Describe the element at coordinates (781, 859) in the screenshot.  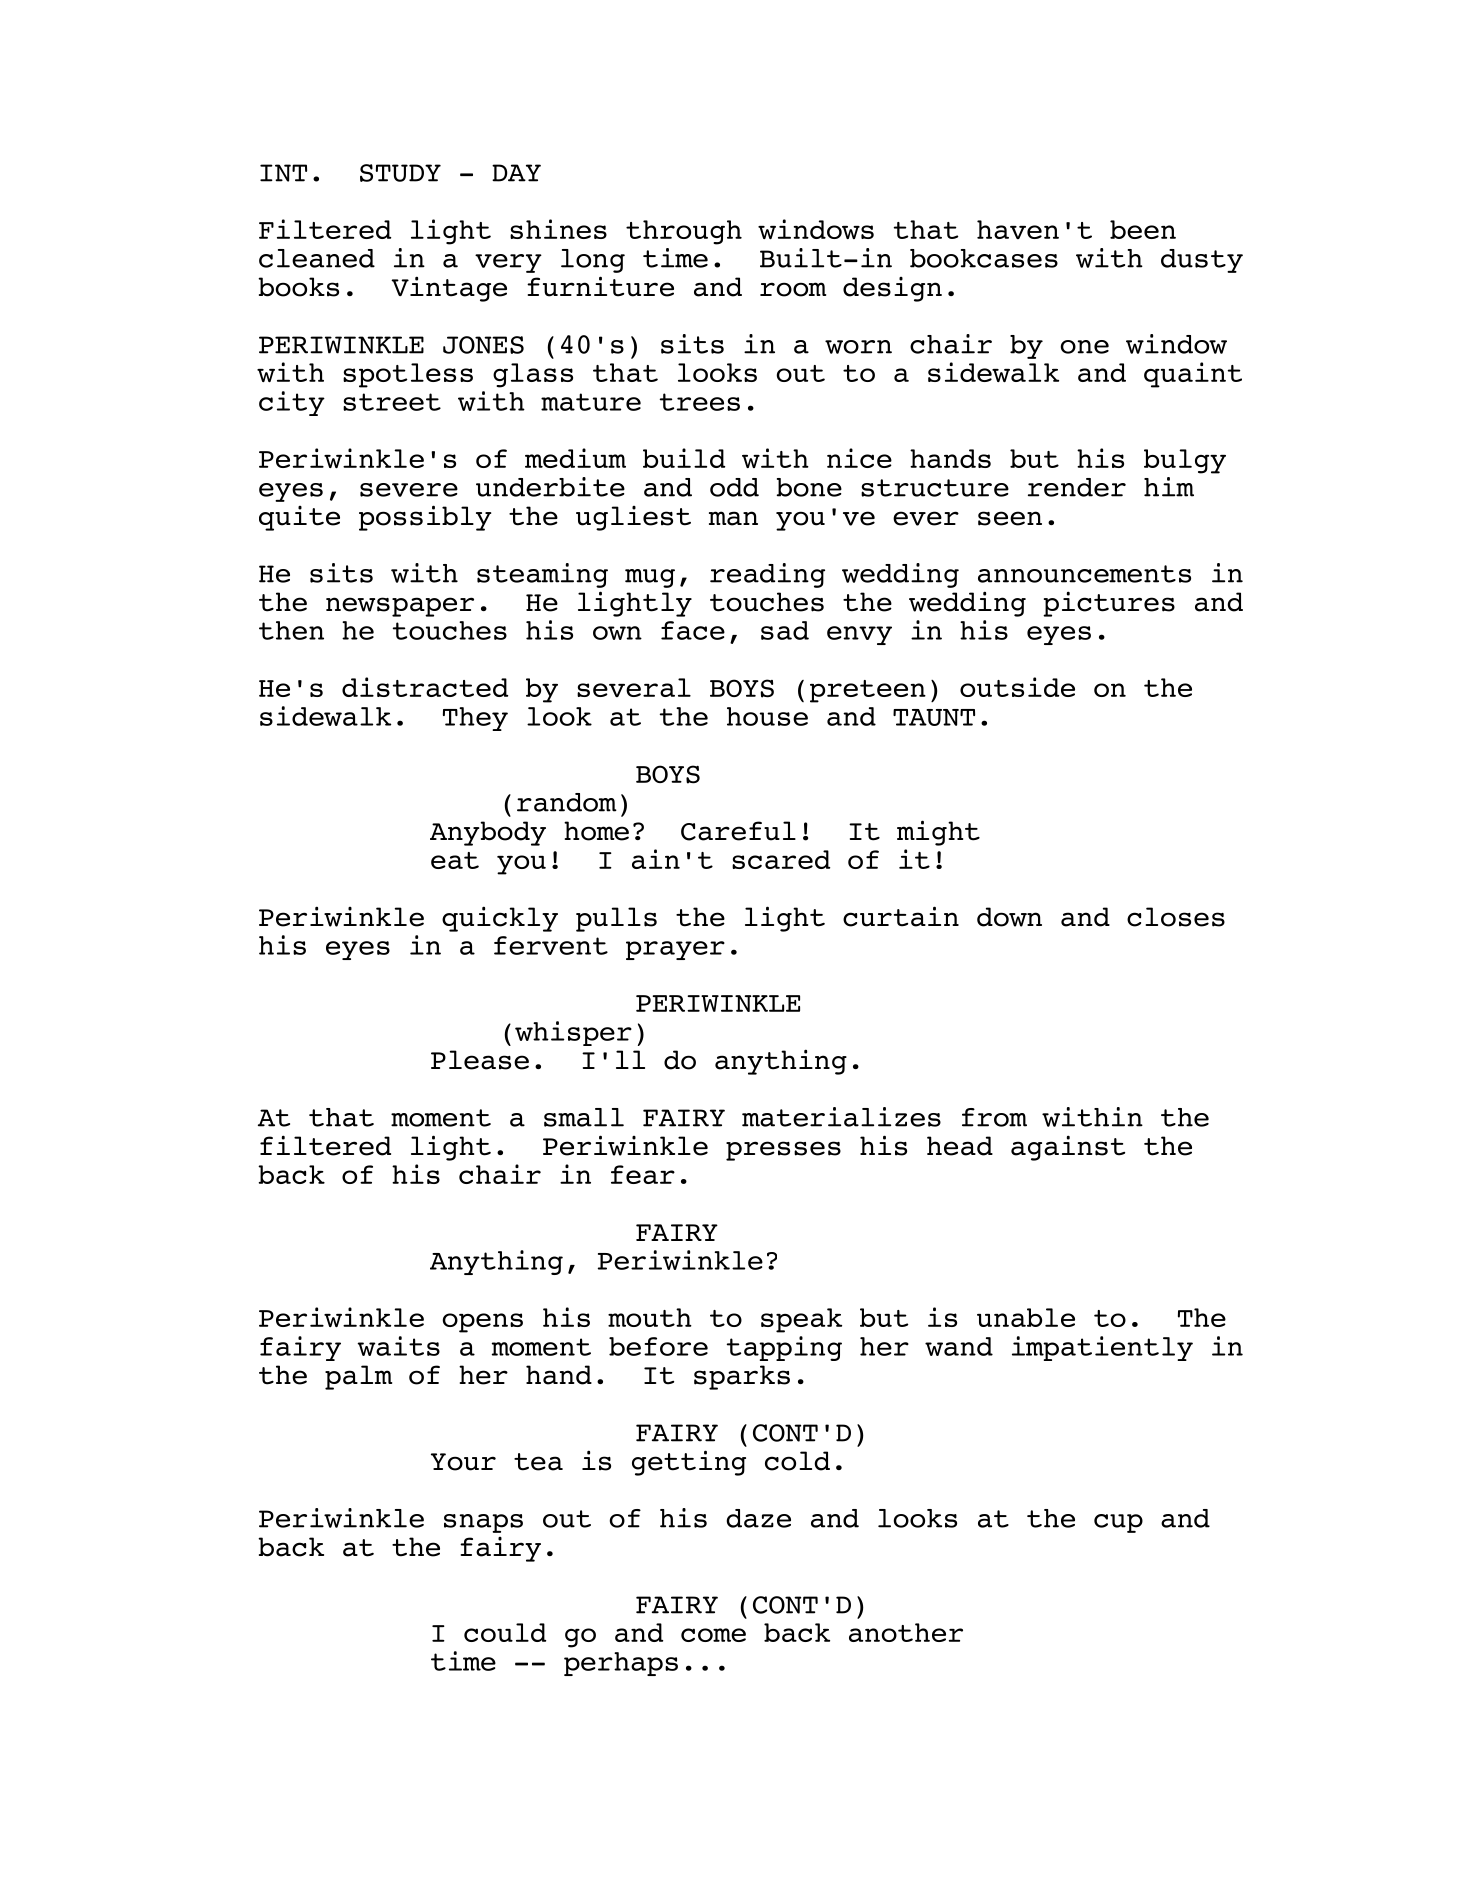
I see `scared` at that location.
